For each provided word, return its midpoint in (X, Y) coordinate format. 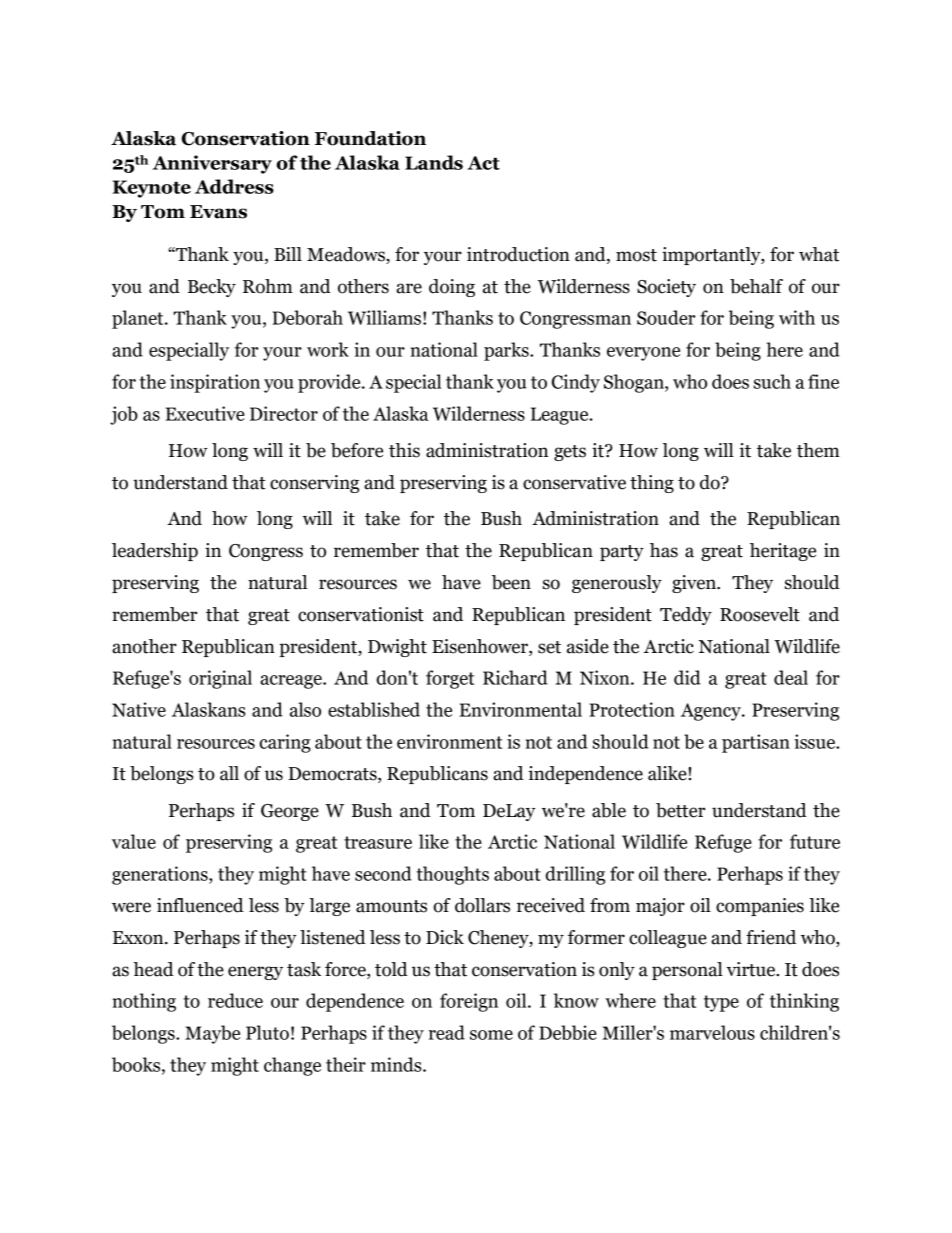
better (680, 810)
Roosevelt (760, 614)
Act (483, 163)
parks (507, 351)
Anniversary (212, 164)
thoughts (452, 875)
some (491, 1035)
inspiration (215, 383)
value (134, 841)
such (772, 381)
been (511, 582)
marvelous (712, 1032)
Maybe (212, 1034)
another (144, 646)
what (819, 254)
